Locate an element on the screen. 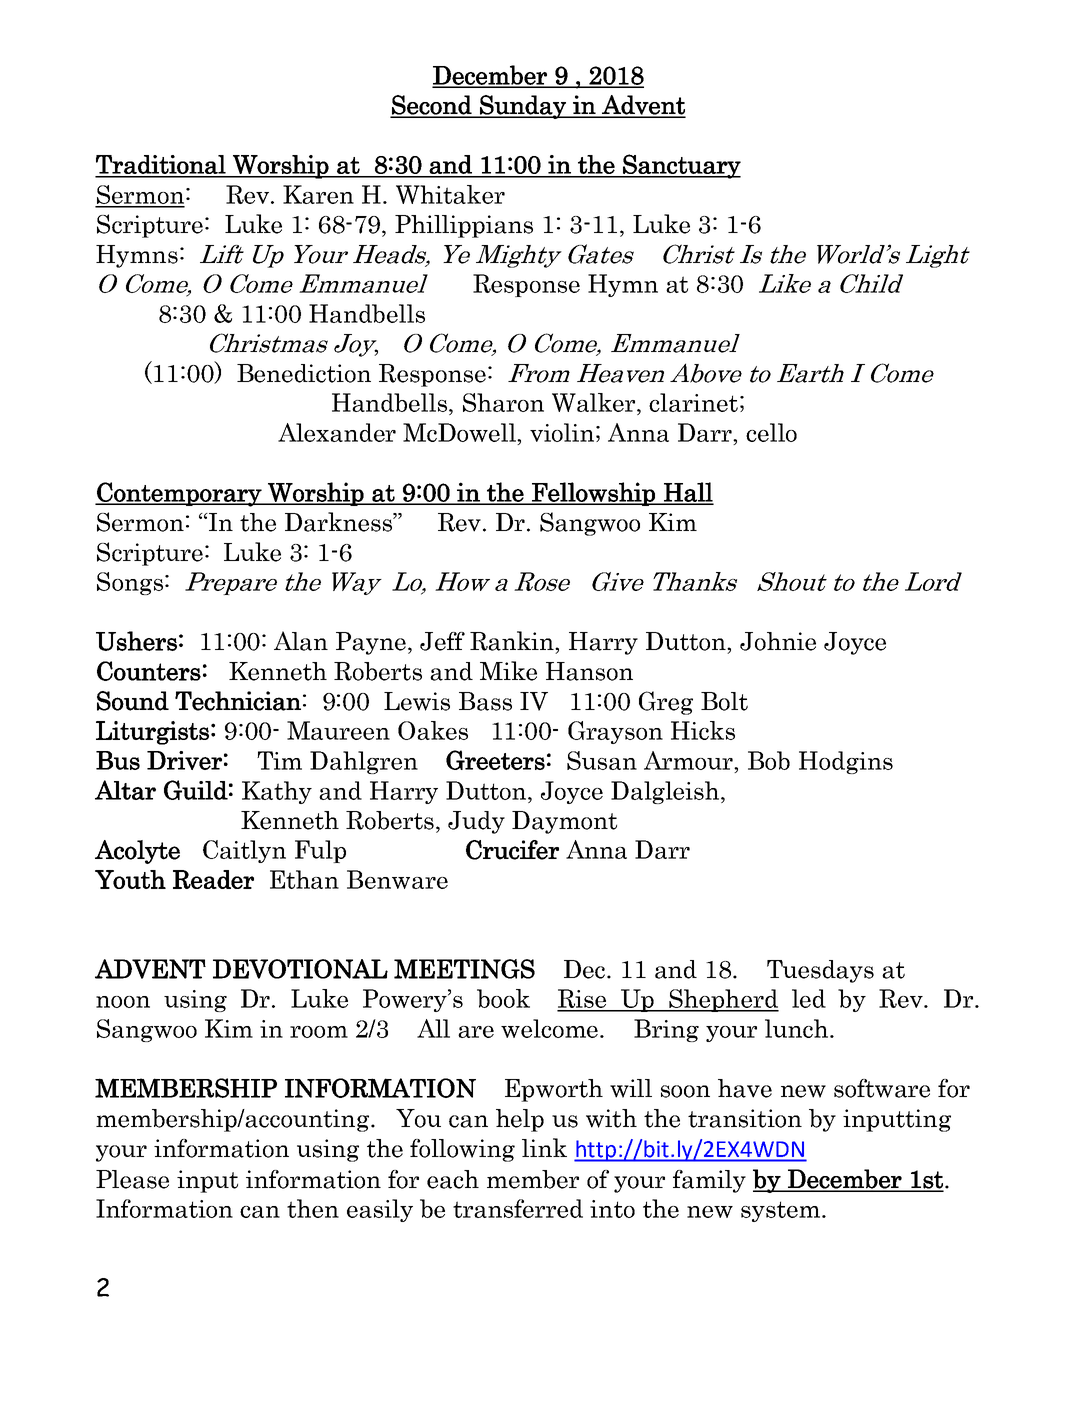 The image size is (1084, 1402). Tuesdays is located at coordinates (820, 971).
